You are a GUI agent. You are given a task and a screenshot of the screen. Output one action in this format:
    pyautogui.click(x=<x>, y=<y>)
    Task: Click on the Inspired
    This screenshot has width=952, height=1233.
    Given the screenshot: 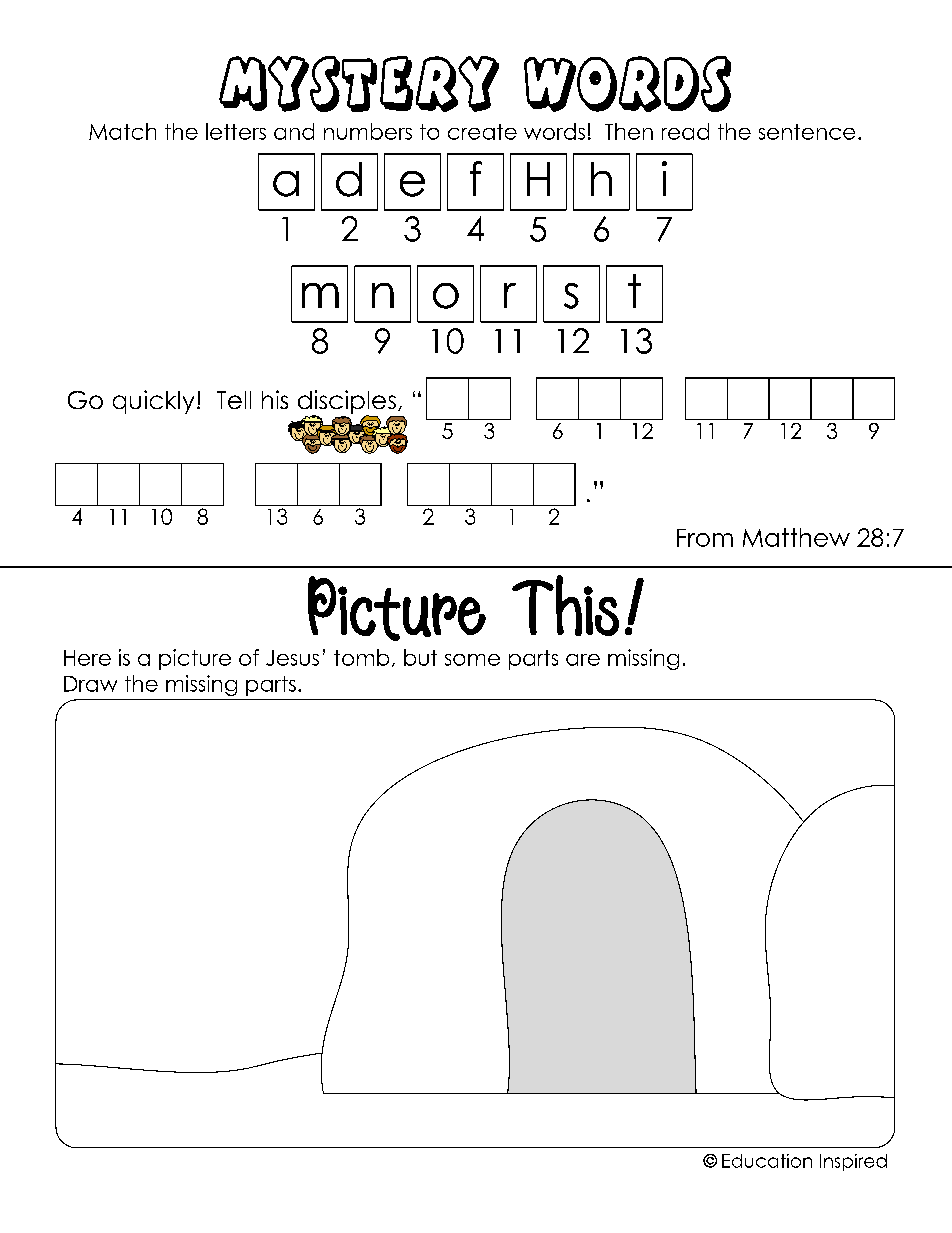 What is the action you would take?
    pyautogui.click(x=853, y=1162)
